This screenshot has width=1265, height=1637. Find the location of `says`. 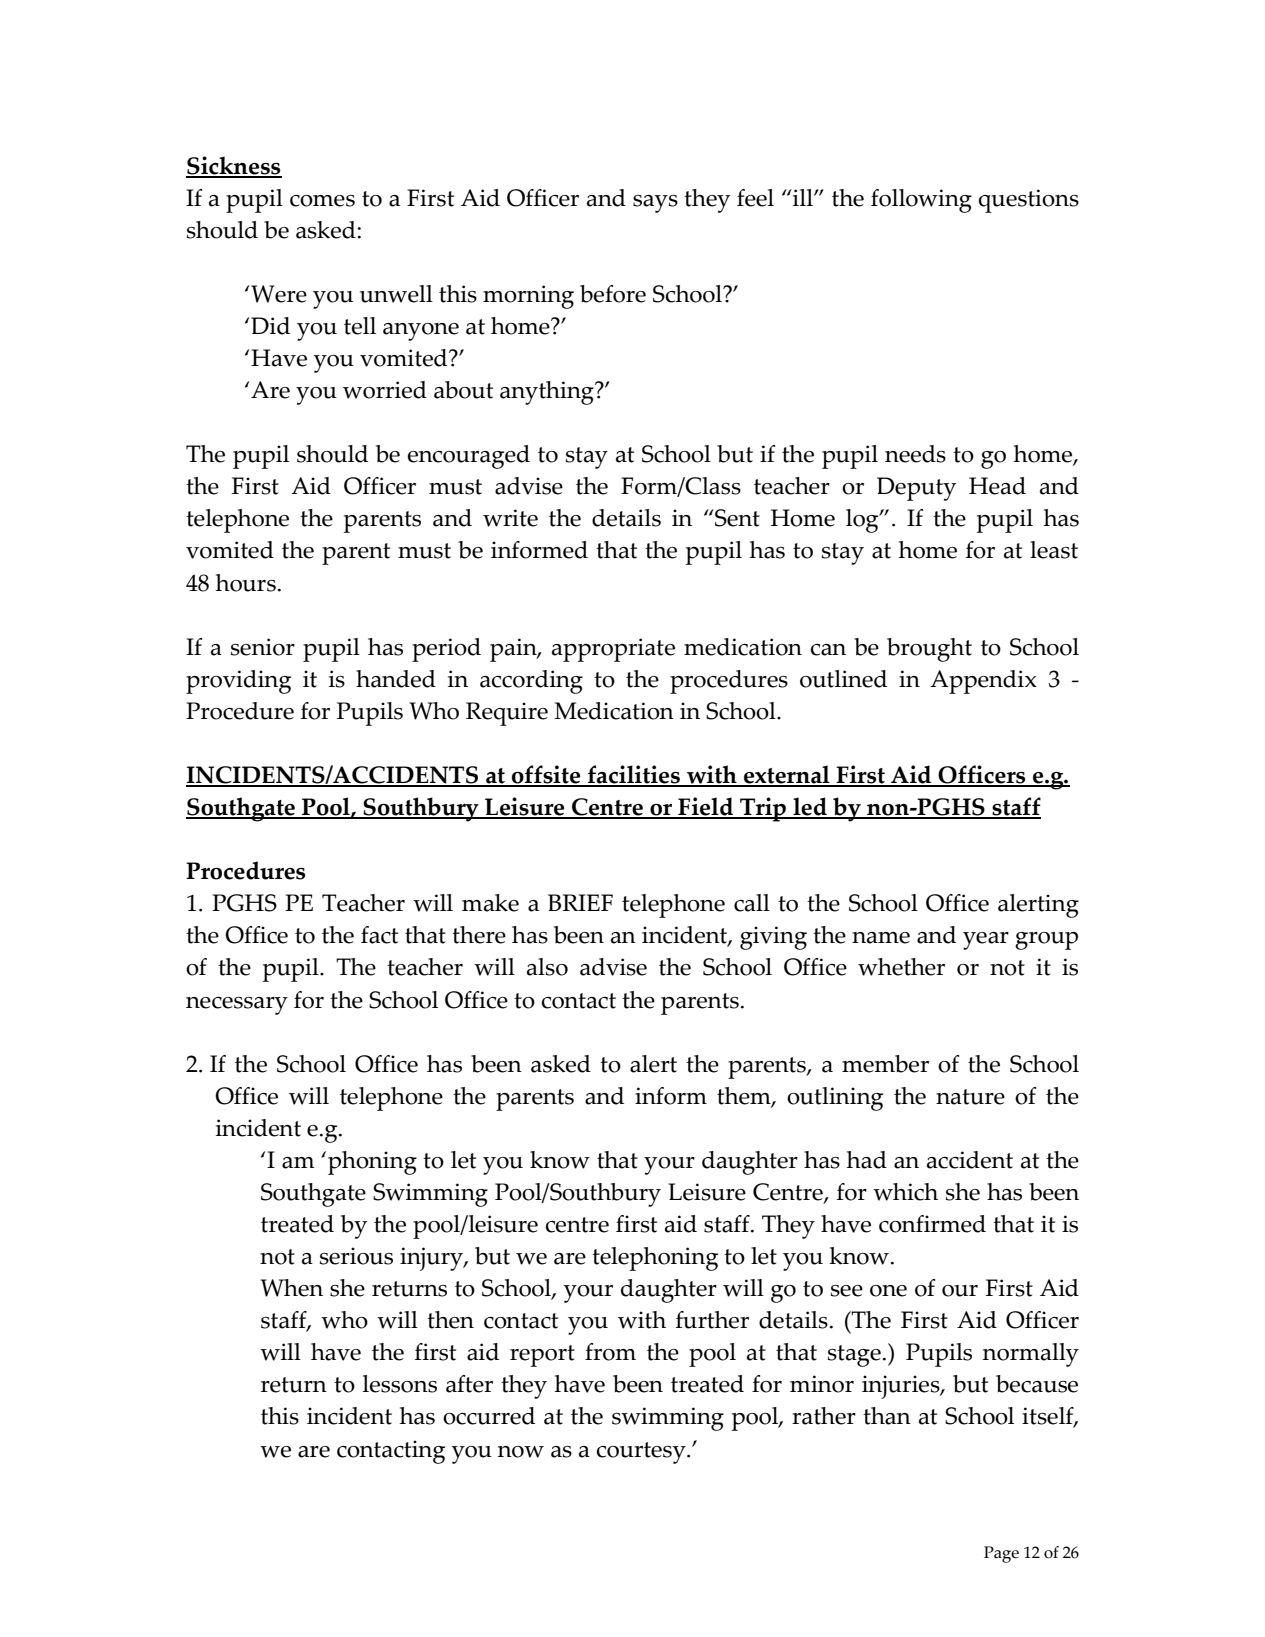

says is located at coordinates (655, 204).
